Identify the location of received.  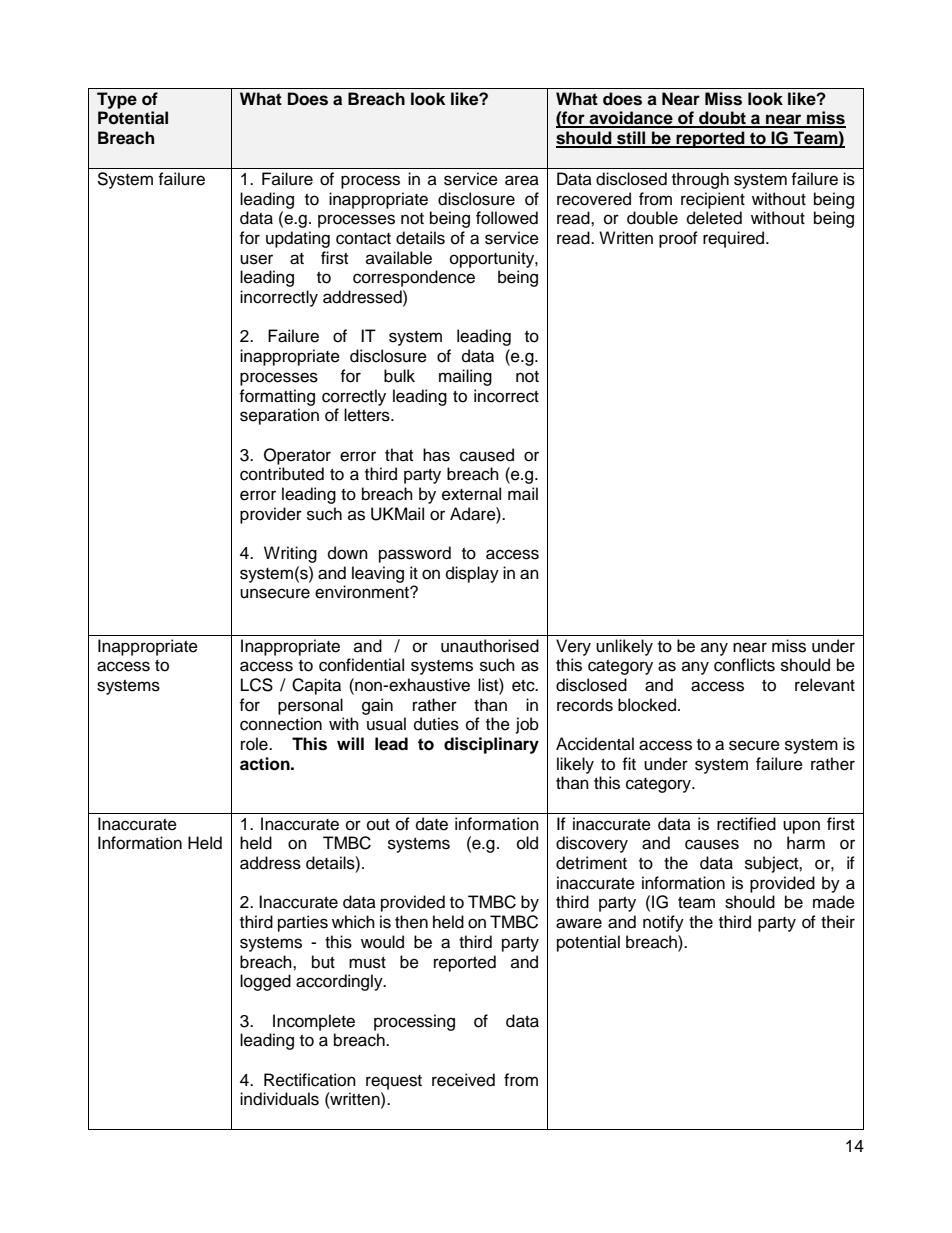
(463, 1080).
